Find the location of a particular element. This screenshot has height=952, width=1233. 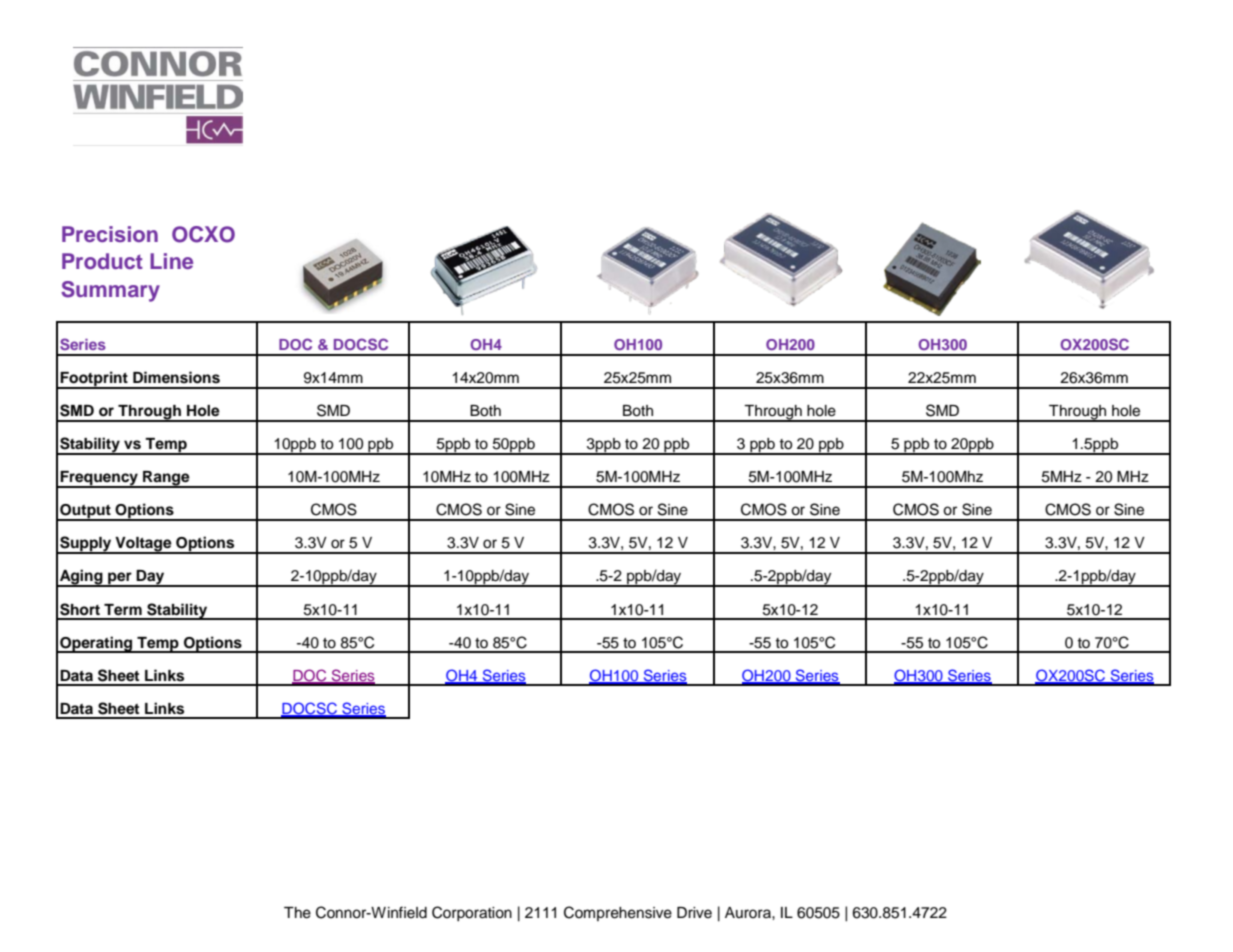

Drive is located at coordinates (694, 913).
